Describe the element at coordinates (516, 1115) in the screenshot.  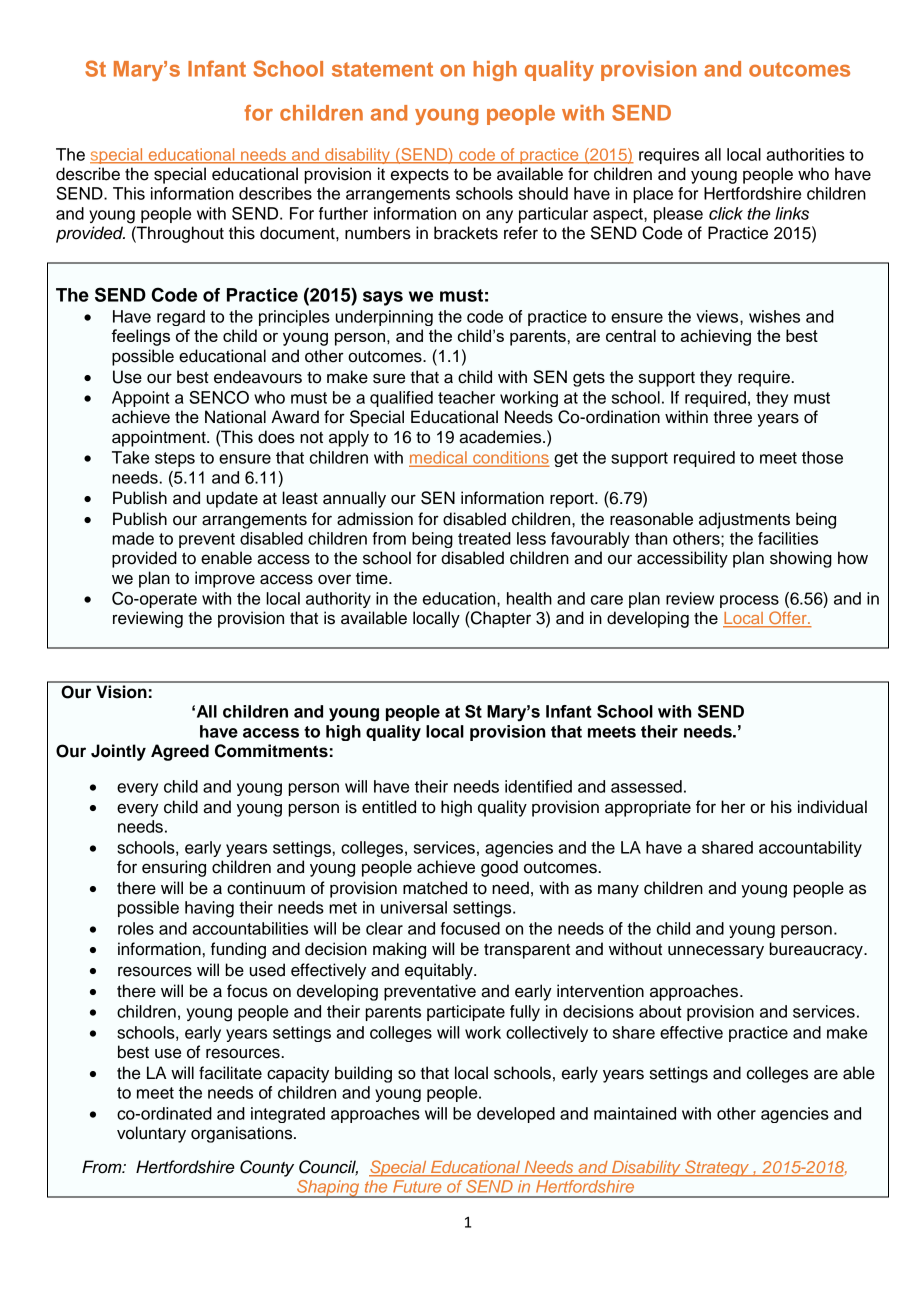
I see `developed` at that location.
